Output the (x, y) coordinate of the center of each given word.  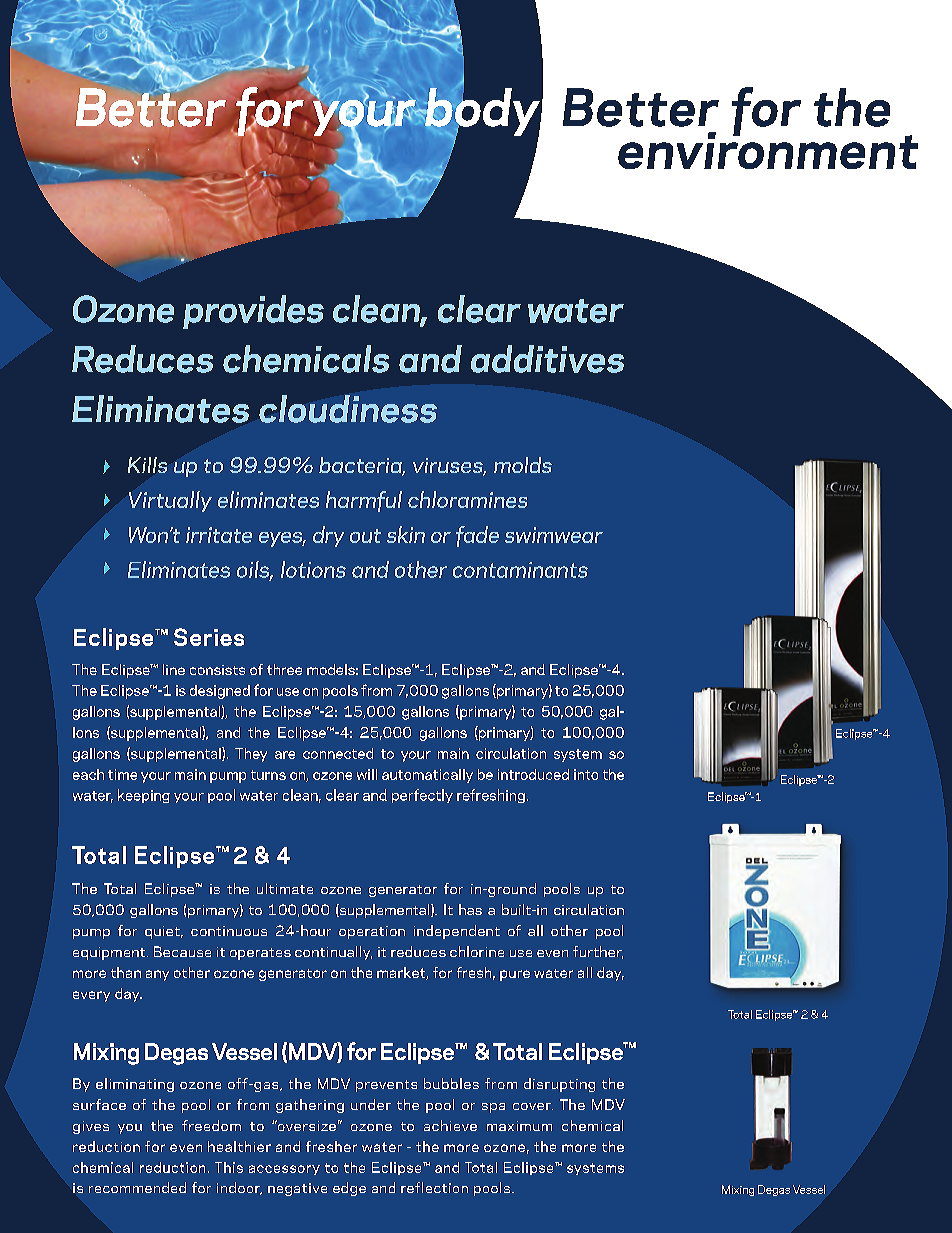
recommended (137, 1187)
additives (547, 359)
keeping (144, 796)
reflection (434, 1187)
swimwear (554, 535)
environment (768, 149)
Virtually (170, 501)
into (586, 774)
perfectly (422, 796)
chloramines (467, 499)
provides (253, 312)
